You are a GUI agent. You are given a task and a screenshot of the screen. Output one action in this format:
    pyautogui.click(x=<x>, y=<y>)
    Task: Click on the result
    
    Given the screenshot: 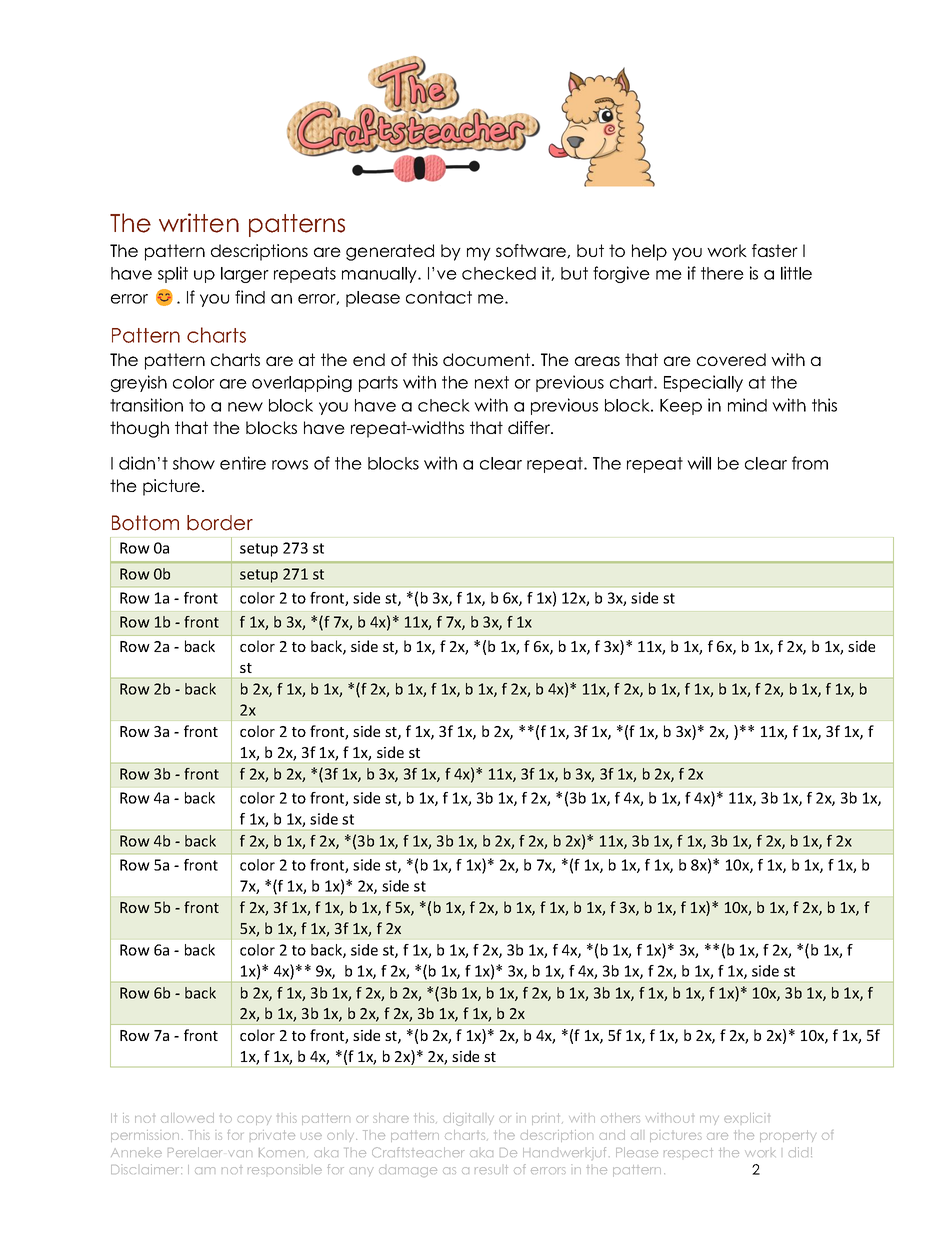 What is the action you would take?
    pyautogui.click(x=491, y=1169)
